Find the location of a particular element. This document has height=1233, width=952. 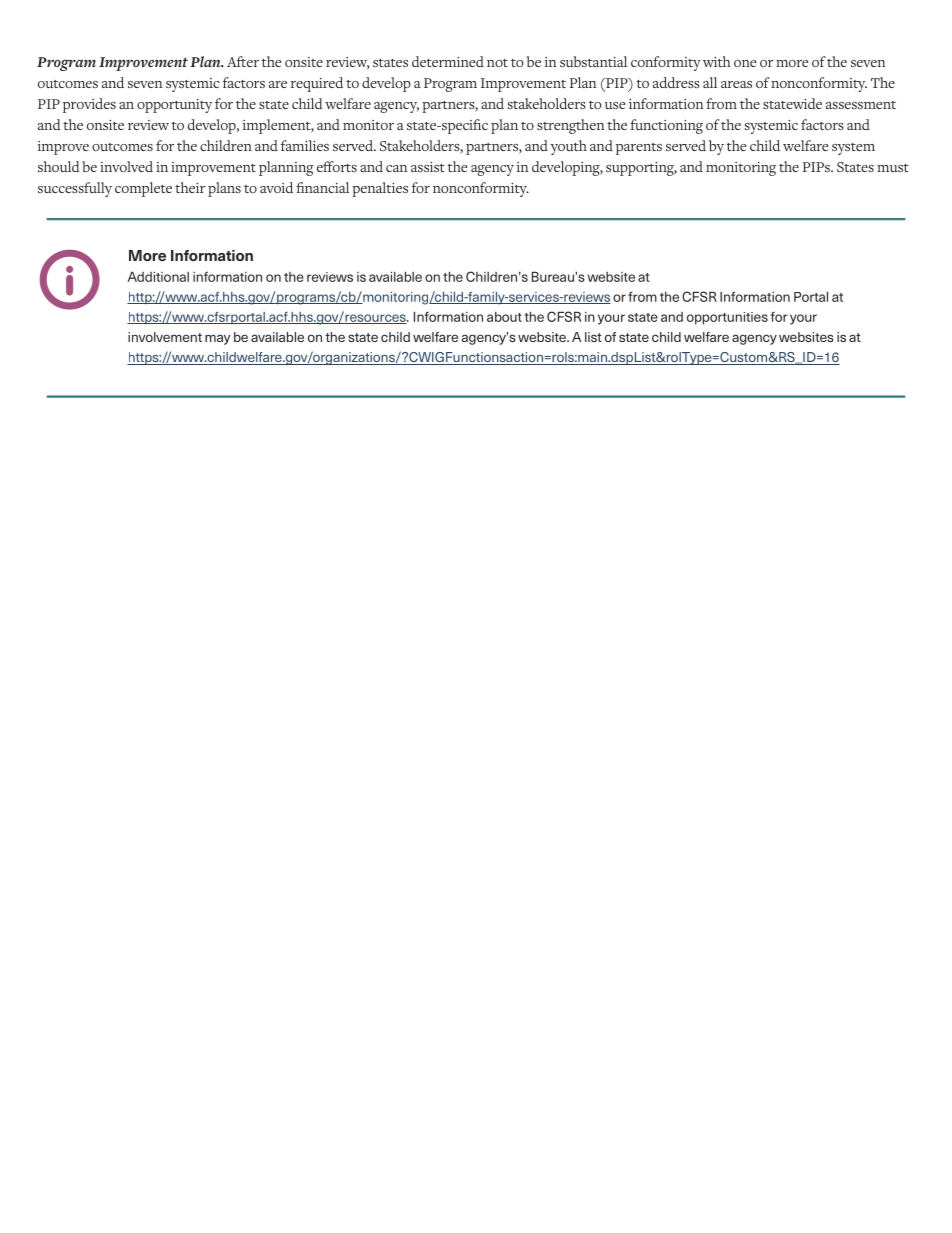

After is located at coordinates (243, 61).
